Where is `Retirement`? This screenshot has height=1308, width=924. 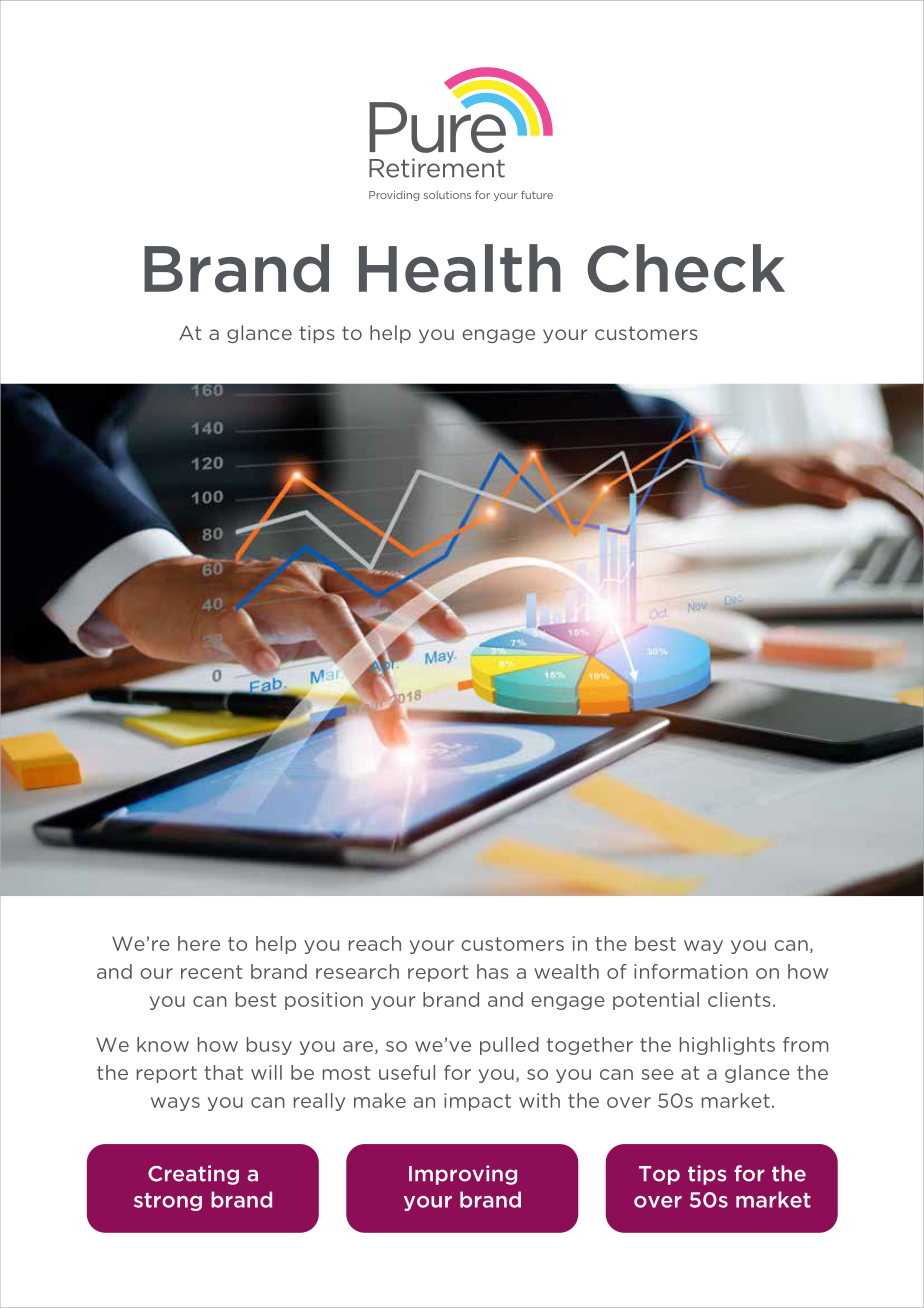 Retirement is located at coordinates (437, 168).
